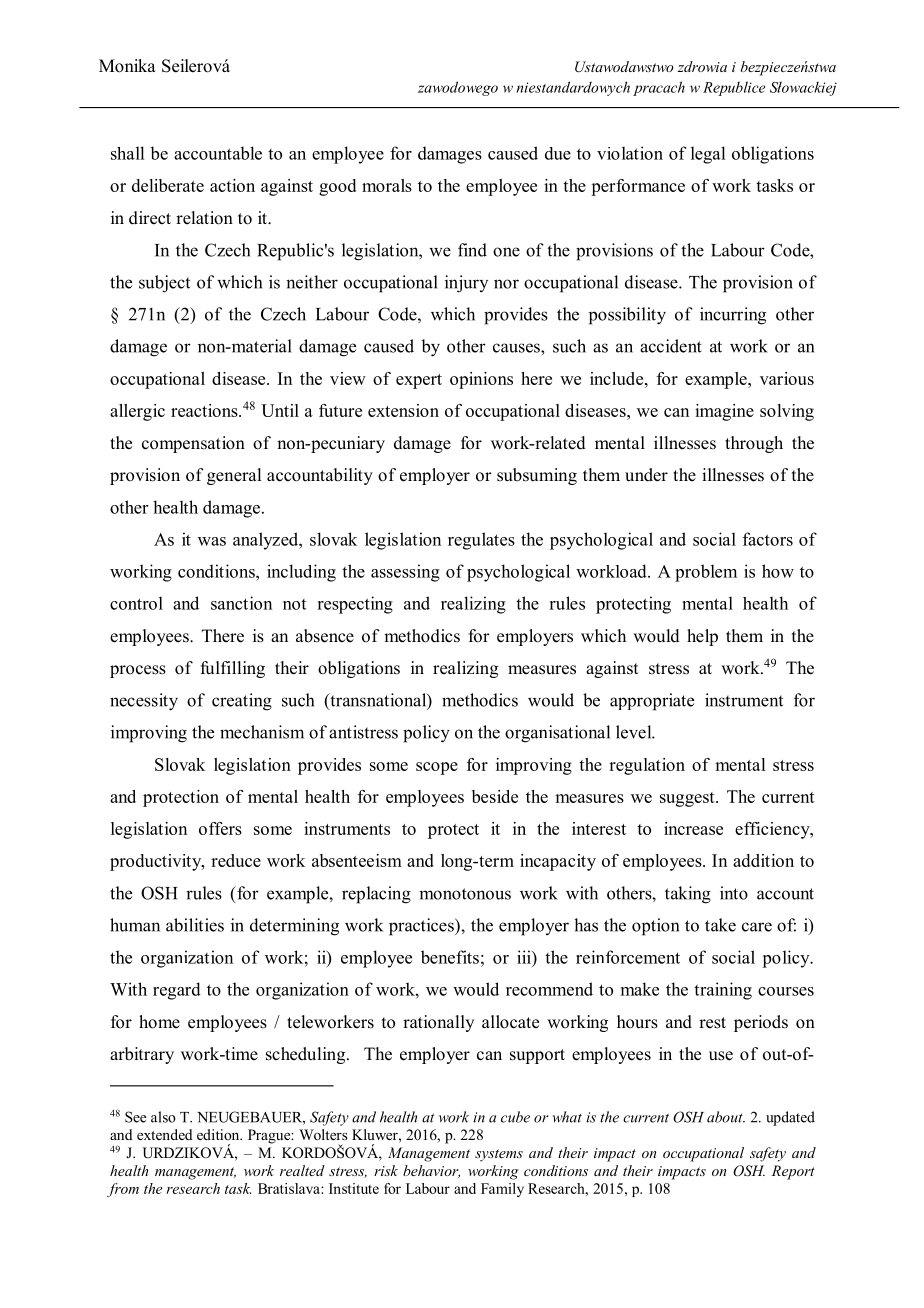 The width and height of the screenshot is (924, 1308). What do you see at coordinates (495, 796) in the screenshot?
I see `beside` at bounding box center [495, 796].
